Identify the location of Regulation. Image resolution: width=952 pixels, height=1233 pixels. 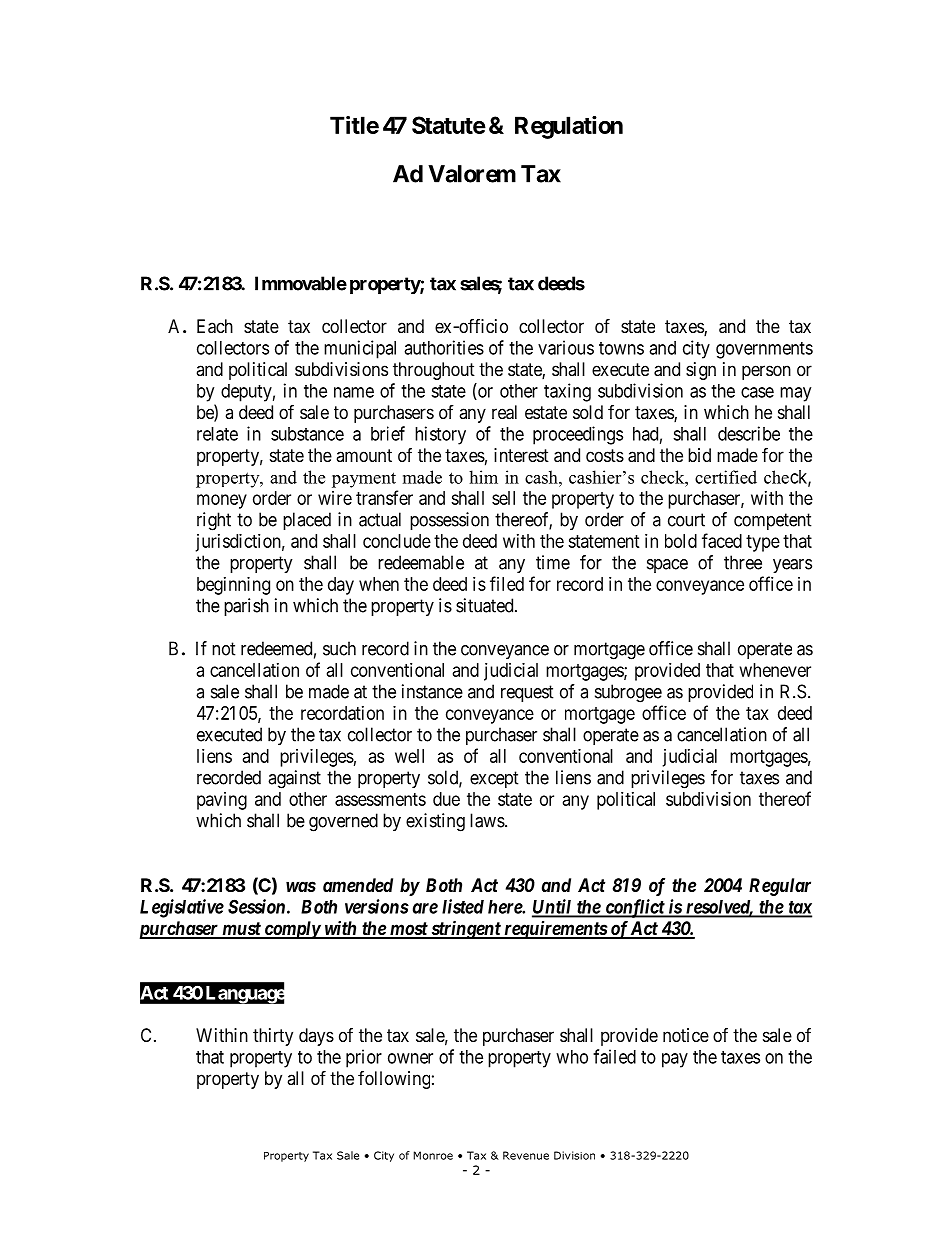
(569, 127).
